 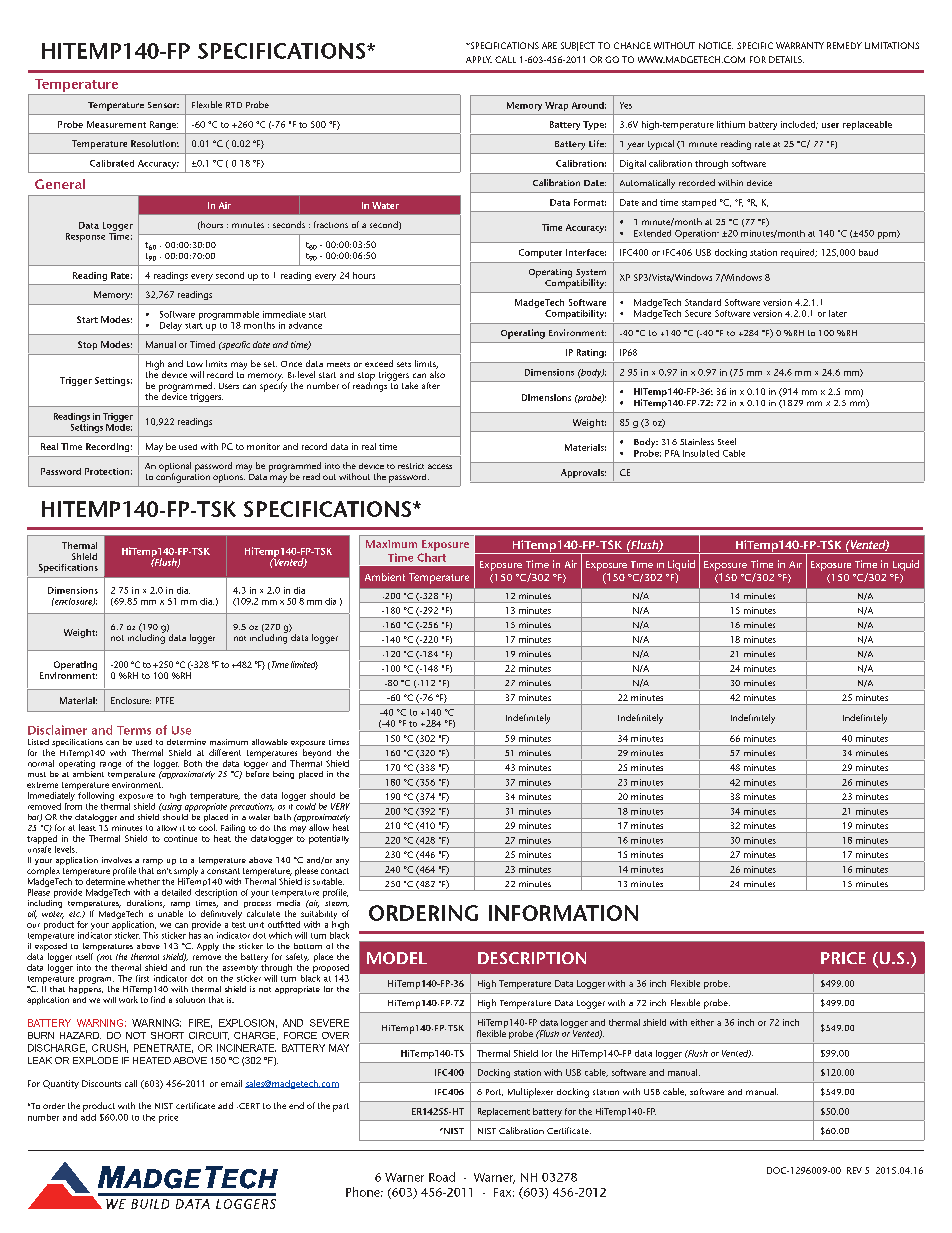 I want to click on Measurement, so click(x=116, y=124).
